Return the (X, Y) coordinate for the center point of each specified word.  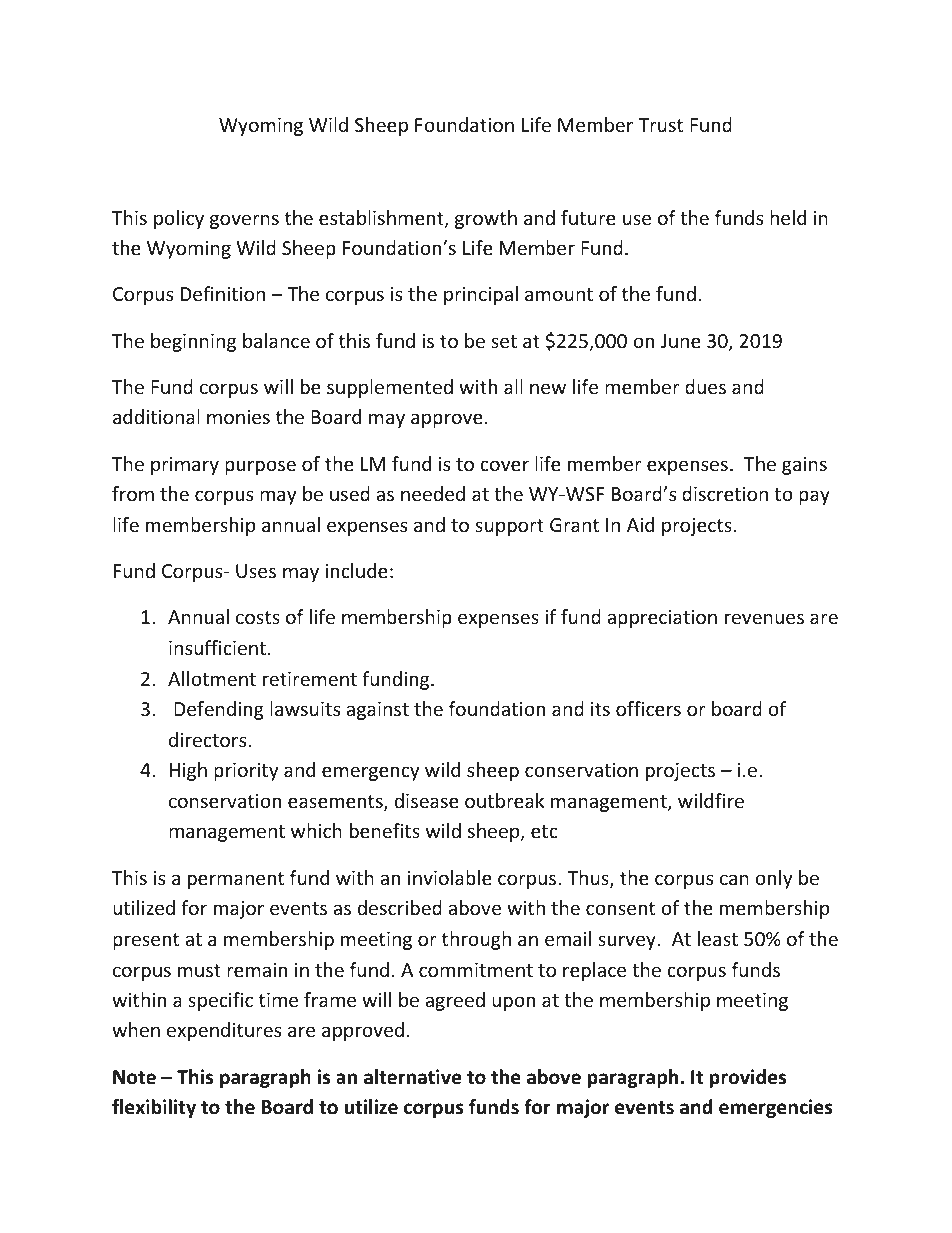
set (504, 341)
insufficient (217, 647)
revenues (764, 618)
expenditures (224, 1031)
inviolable (450, 877)
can (734, 879)
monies (238, 417)
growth (486, 219)
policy (179, 219)
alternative (412, 1077)
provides (748, 1078)
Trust (660, 125)
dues (705, 386)
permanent (236, 880)
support (509, 527)
